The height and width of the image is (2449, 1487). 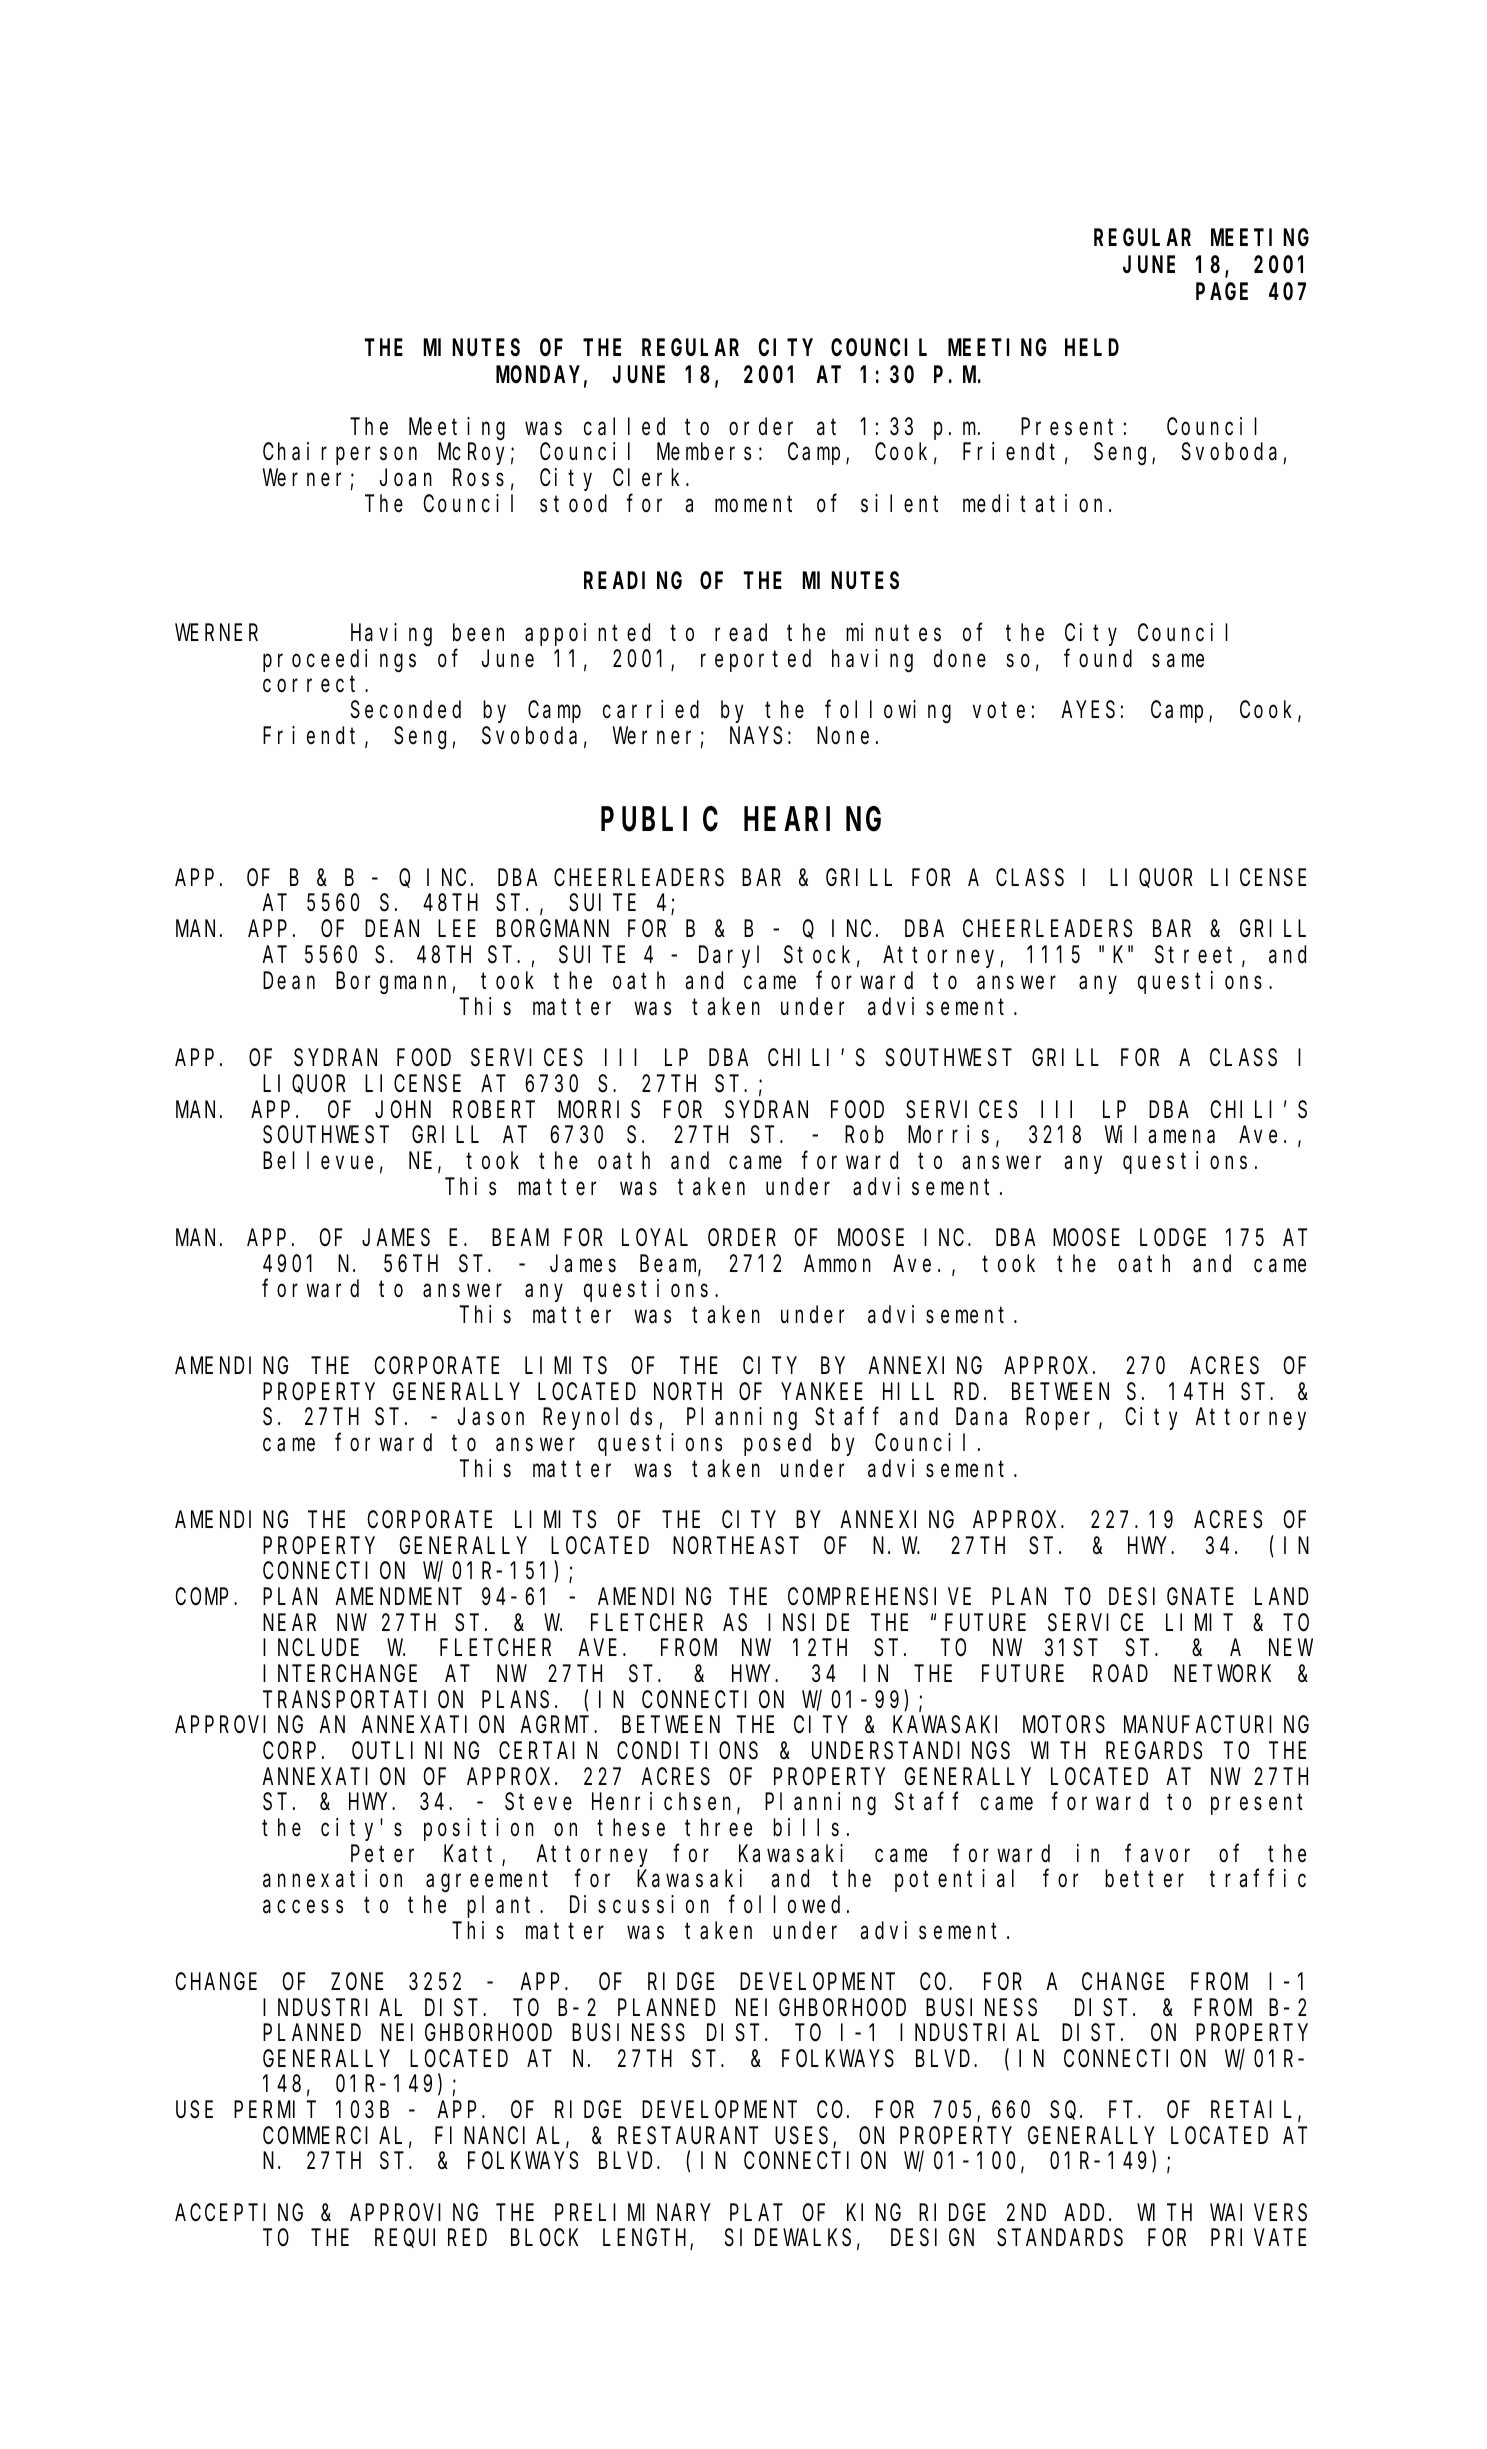 What do you see at coordinates (403, 1110) in the image?
I see `JOHN` at bounding box center [403, 1110].
